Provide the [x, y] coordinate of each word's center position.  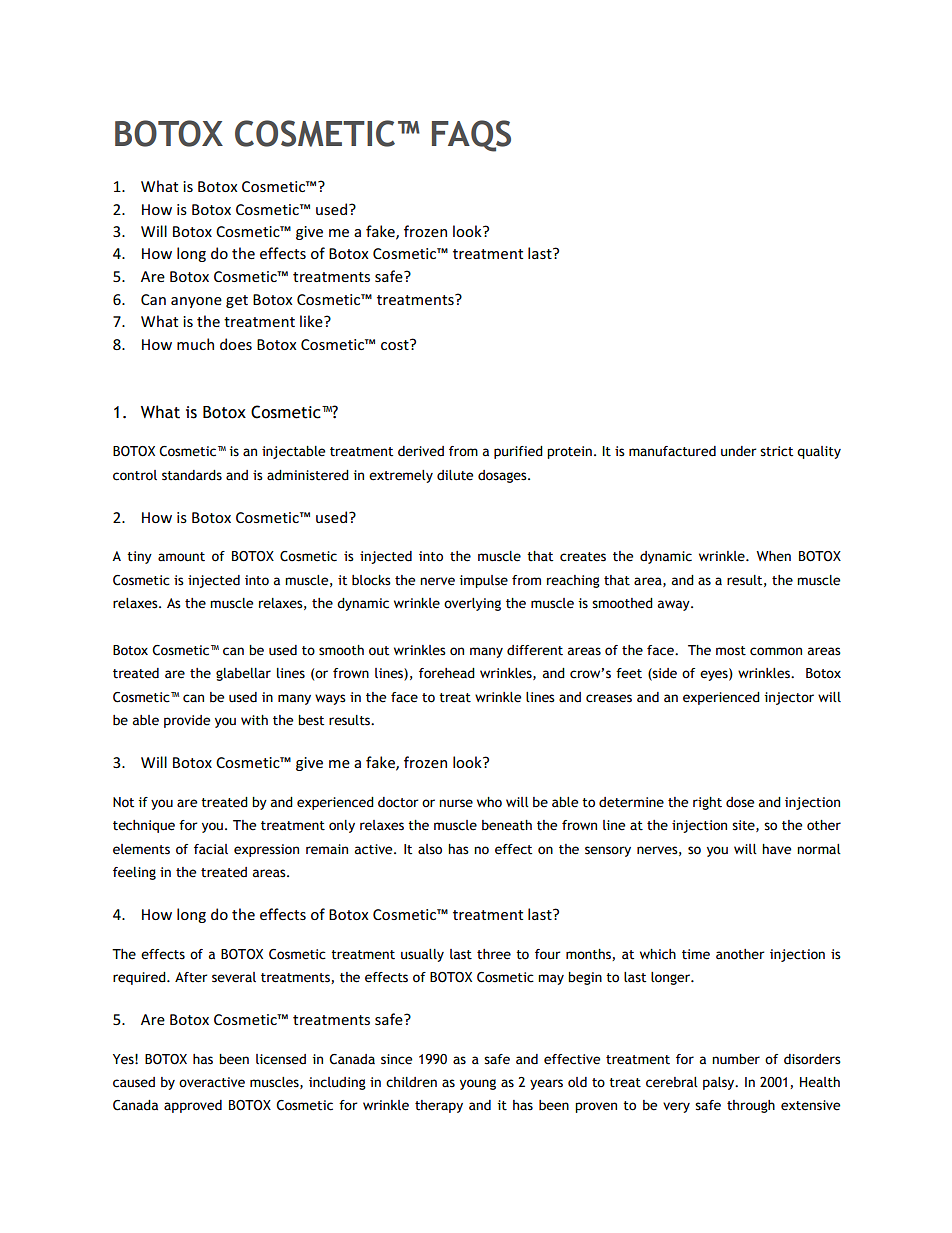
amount [181, 557]
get [237, 301]
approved [193, 1106]
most [731, 651]
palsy [720, 1083]
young [478, 1084]
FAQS [471, 136]
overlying [472, 604]
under [738, 451]
